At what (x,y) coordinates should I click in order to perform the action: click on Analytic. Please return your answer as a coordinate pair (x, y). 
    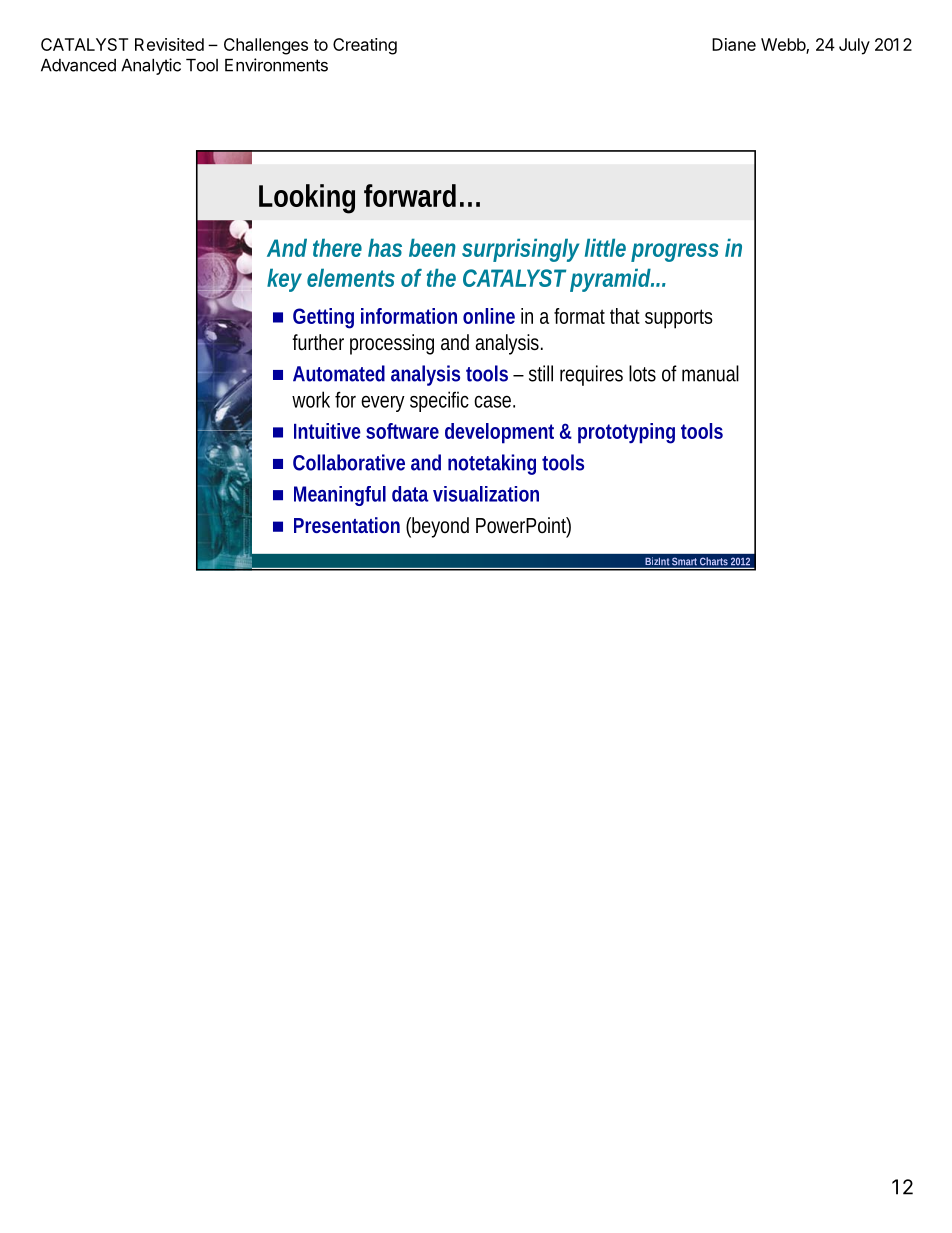
    Looking at the image, I should click on (151, 66).
